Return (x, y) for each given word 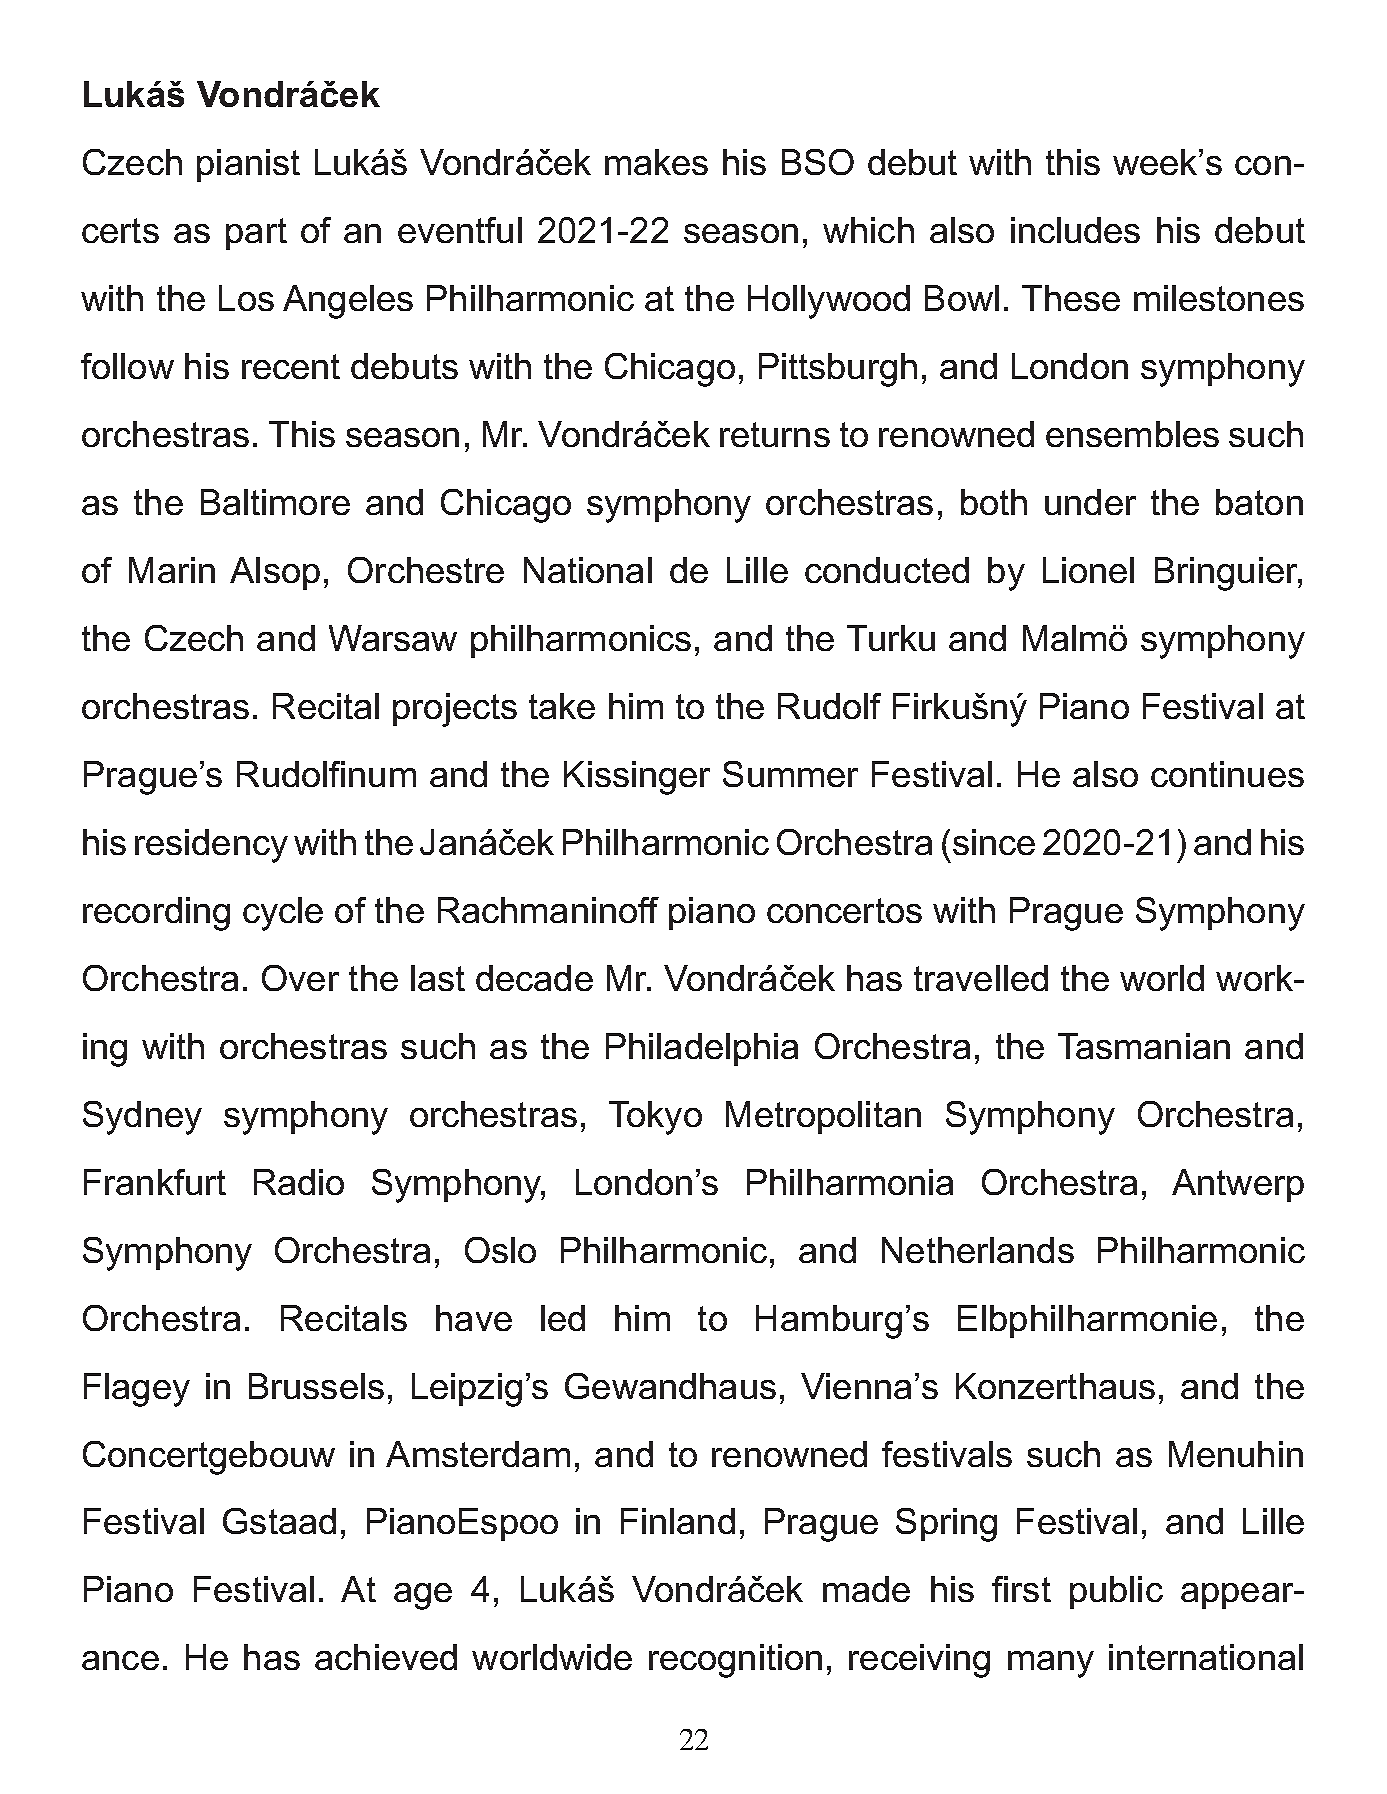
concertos (844, 910)
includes (1075, 230)
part (256, 234)
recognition (735, 1661)
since (994, 842)
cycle (283, 914)
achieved (386, 1657)
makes (656, 162)
